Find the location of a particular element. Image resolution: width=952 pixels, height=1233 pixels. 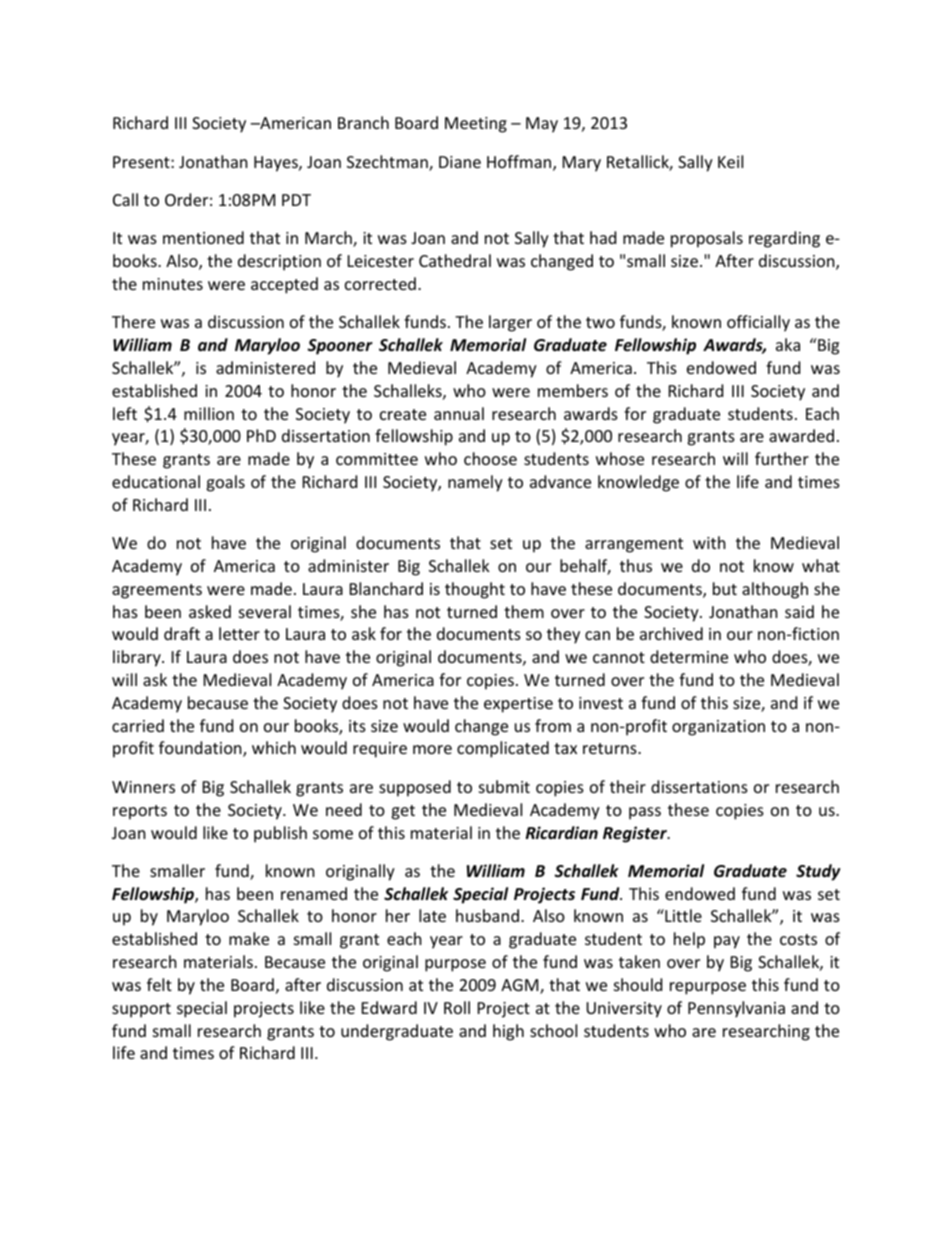

Keil is located at coordinates (730, 161).
